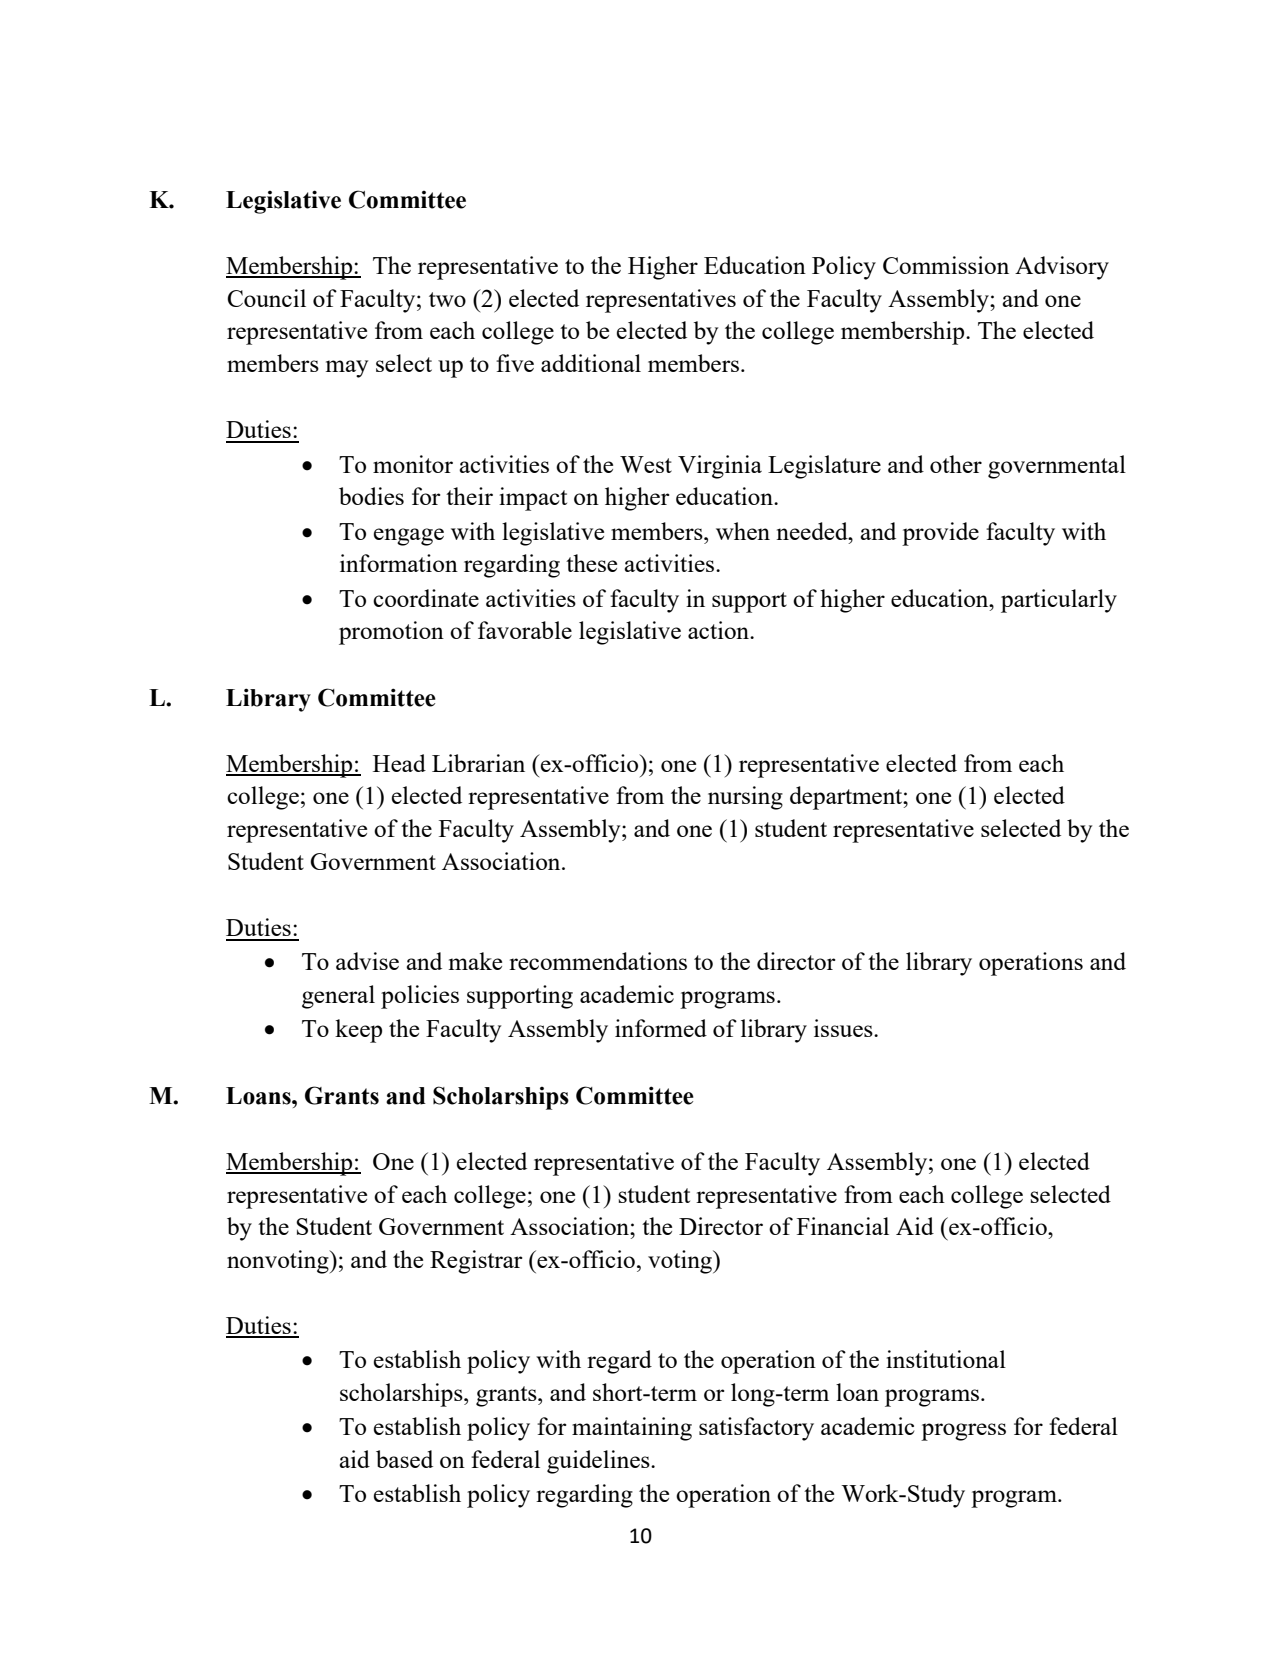 The image size is (1281, 1658). I want to click on two, so click(447, 299).
